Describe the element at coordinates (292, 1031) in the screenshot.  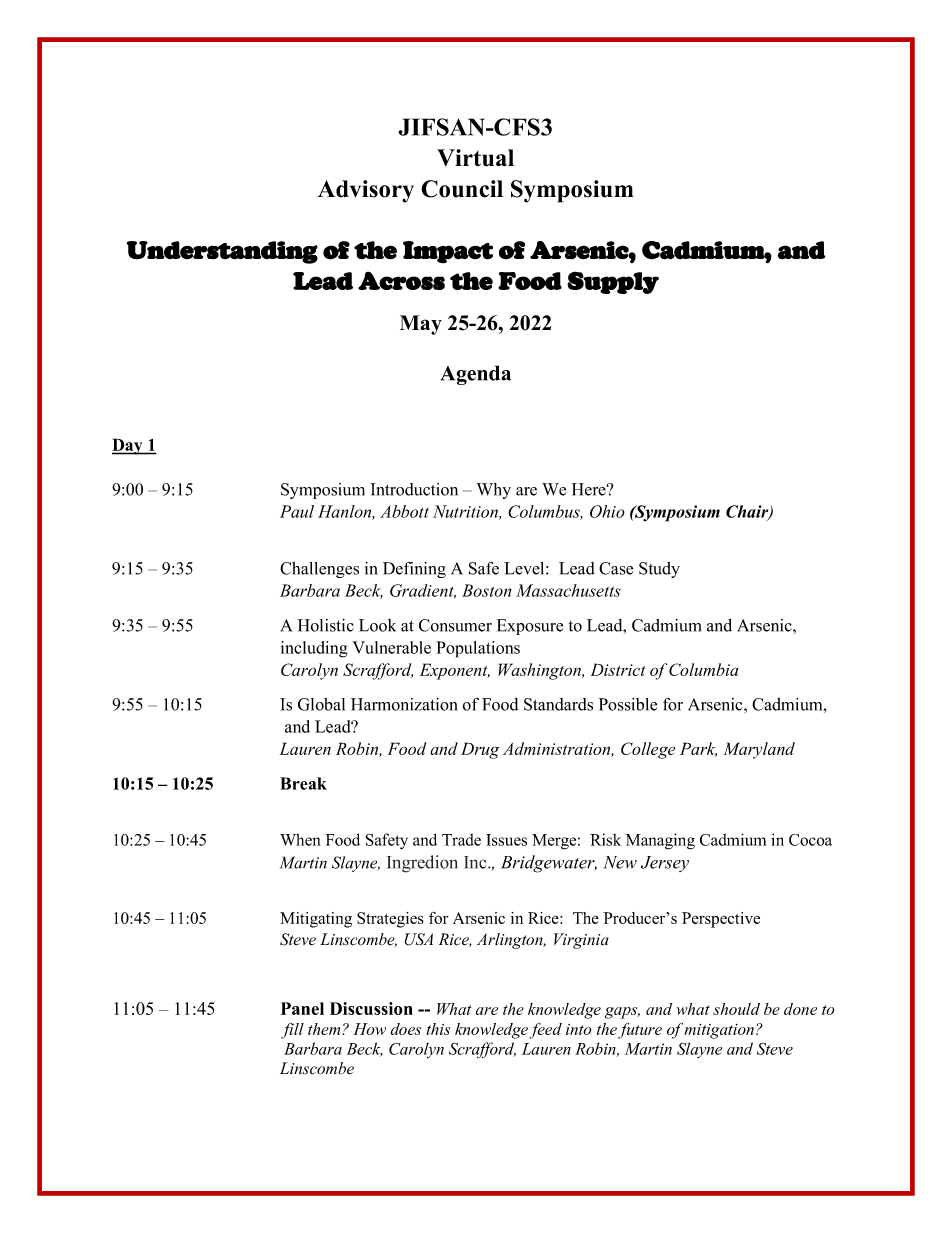
I see `fill` at that location.
